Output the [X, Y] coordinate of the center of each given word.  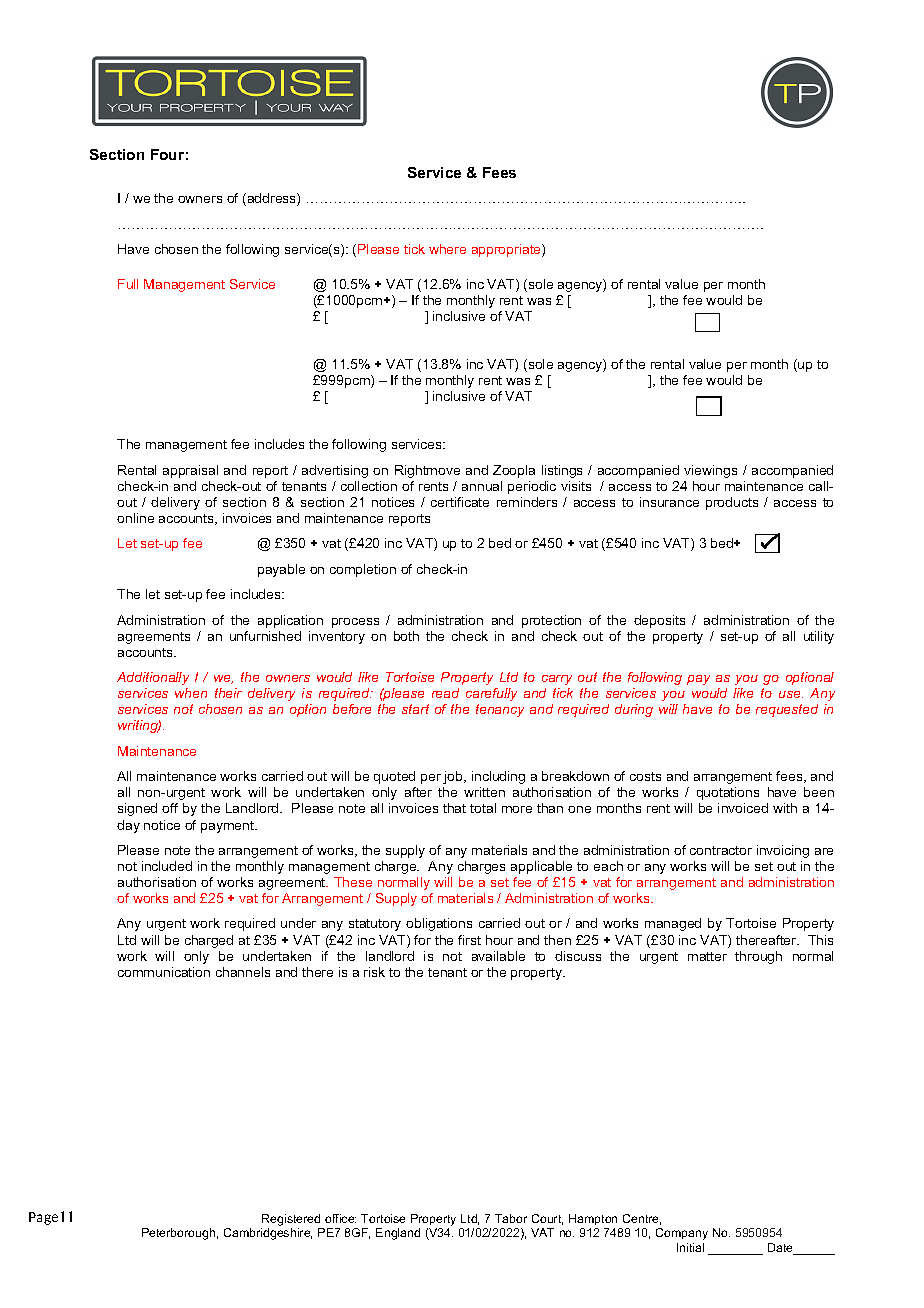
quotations [728, 793]
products [732, 503]
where [447, 249]
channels [243, 972]
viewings [710, 471]
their [228, 693]
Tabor [511, 1218]
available [498, 956]
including [498, 777]
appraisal [190, 471]
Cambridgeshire [268, 1234]
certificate [460, 502]
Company [682, 1234]
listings [562, 471]
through [758, 957]
